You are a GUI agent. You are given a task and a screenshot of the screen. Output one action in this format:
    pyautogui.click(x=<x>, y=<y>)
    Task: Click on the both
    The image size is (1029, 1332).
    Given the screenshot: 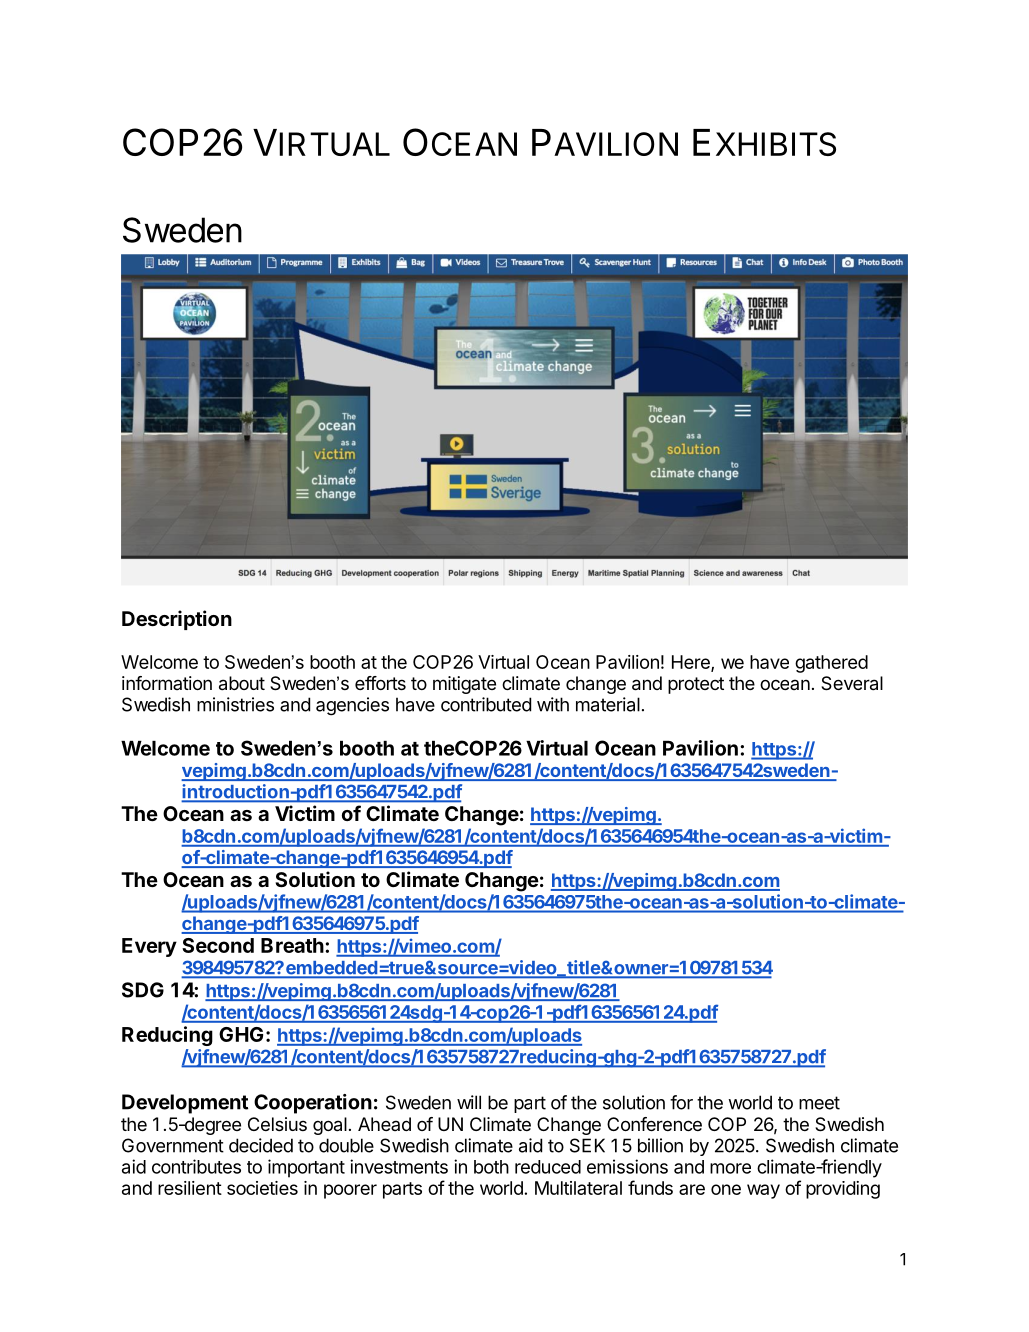 What is the action you would take?
    pyautogui.click(x=491, y=1167)
